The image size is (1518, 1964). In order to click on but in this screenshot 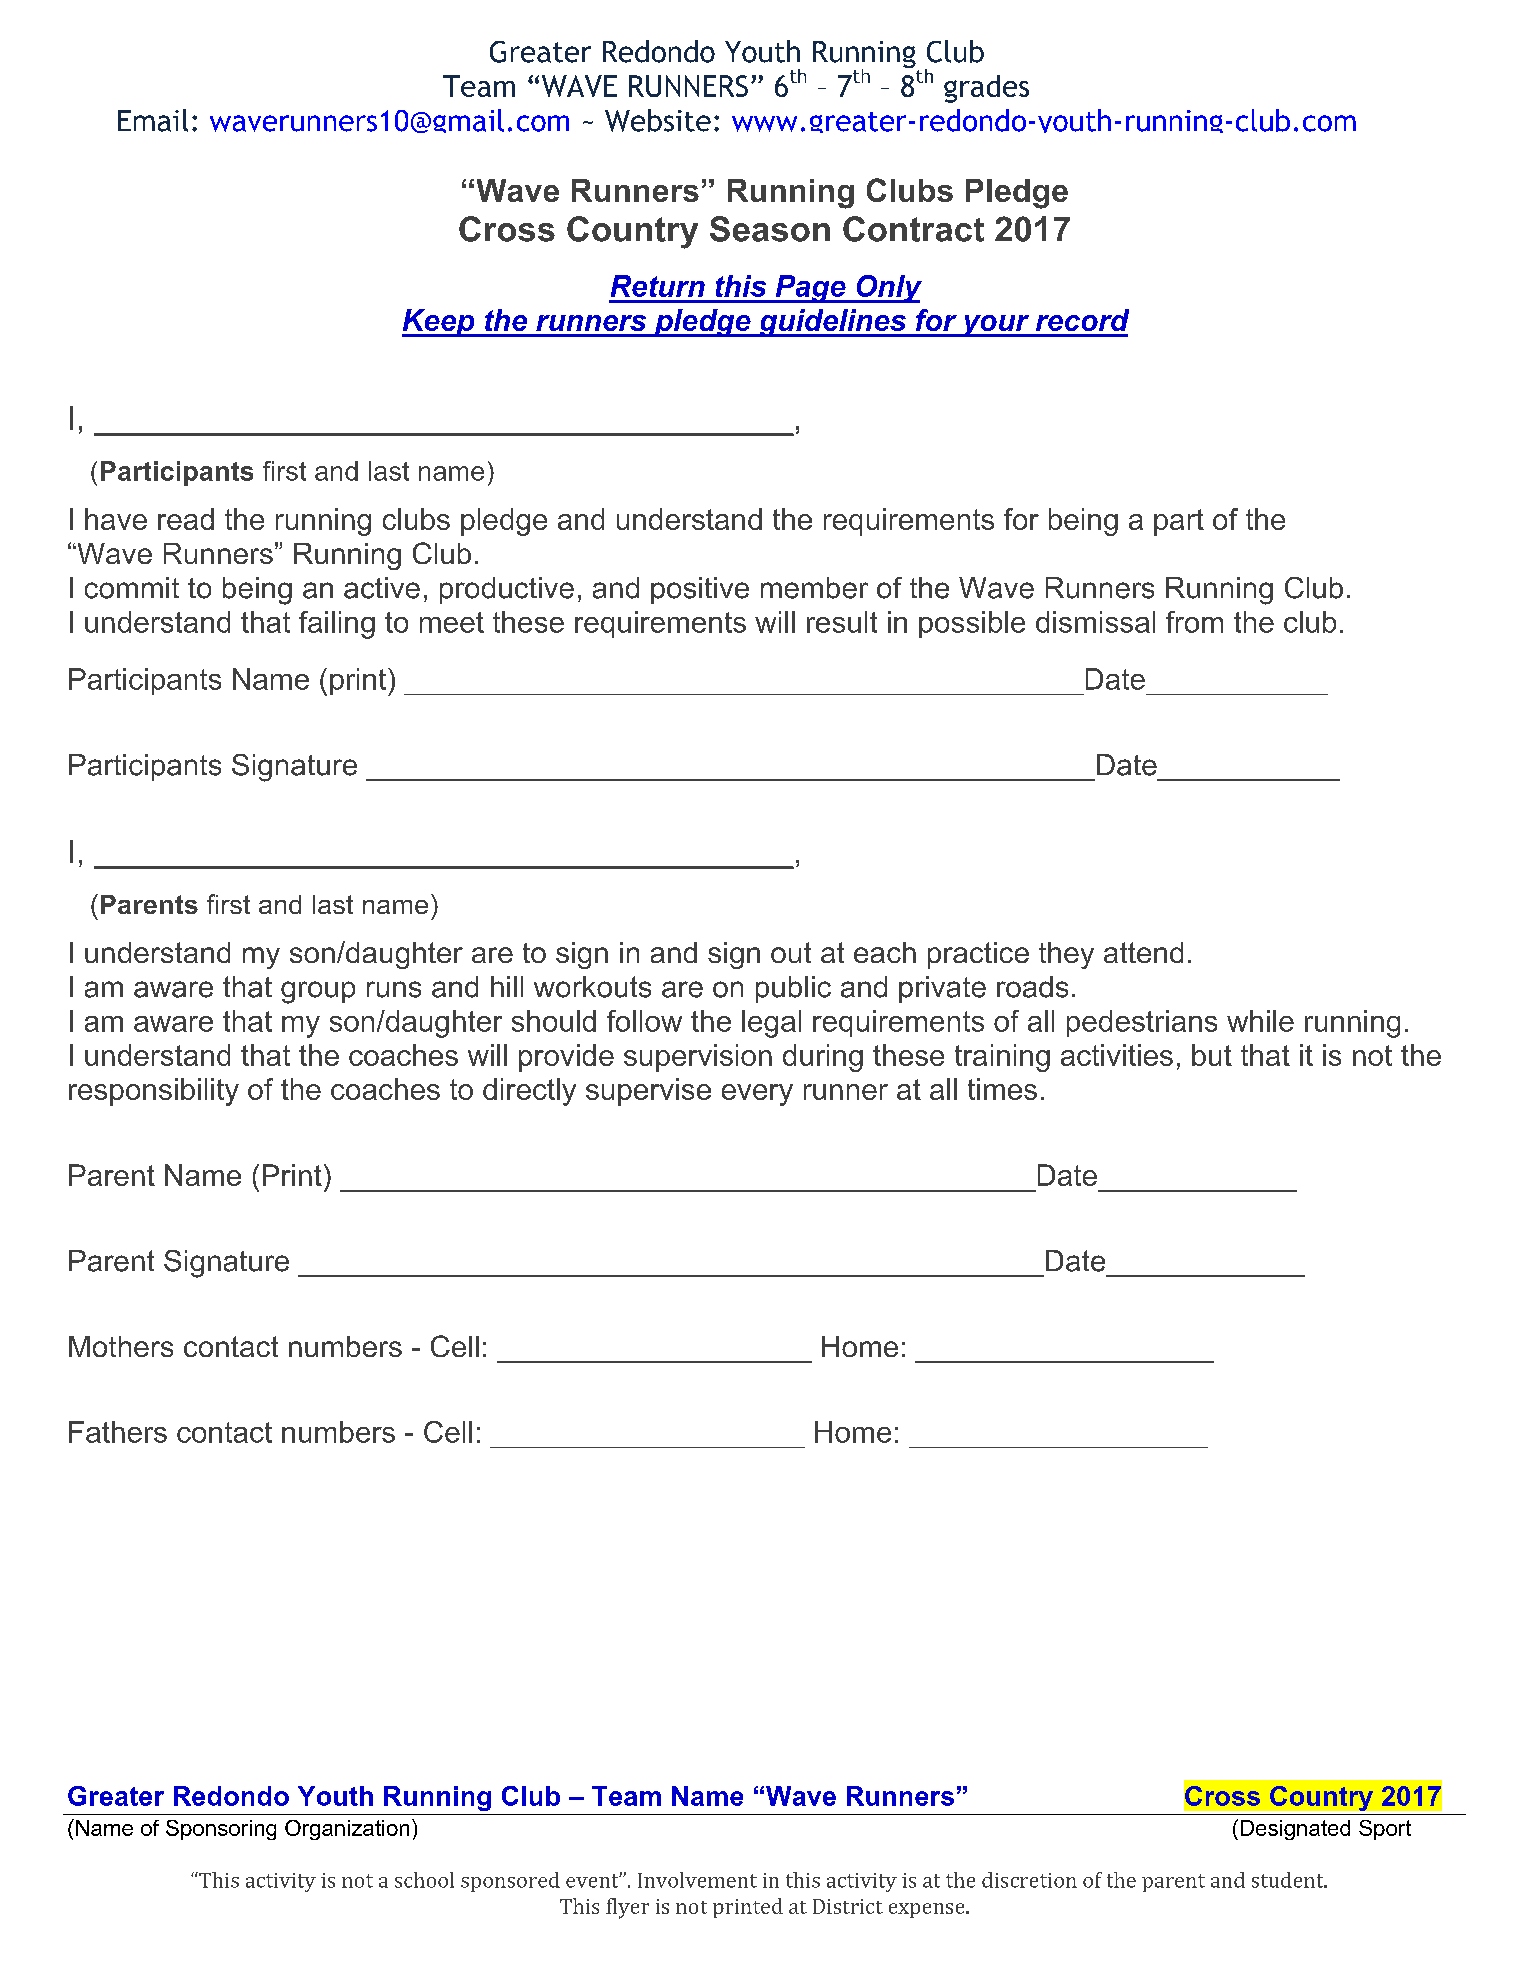, I will do `click(1212, 1055)`.
